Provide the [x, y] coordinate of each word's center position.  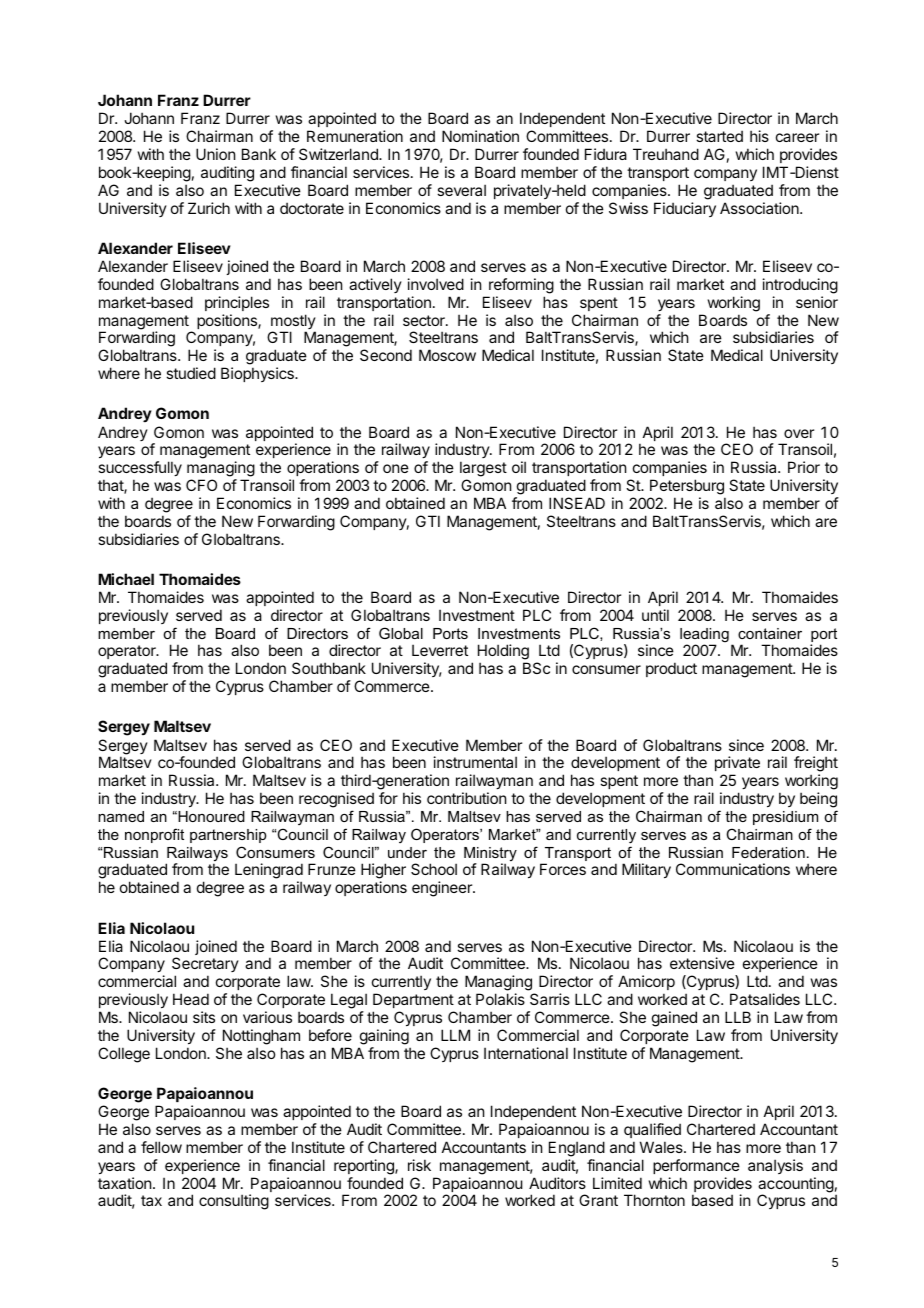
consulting [234, 1202]
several [461, 190]
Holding [503, 653]
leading [704, 636]
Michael [126, 579]
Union [215, 154]
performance [696, 1166]
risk [419, 1165]
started [719, 136]
